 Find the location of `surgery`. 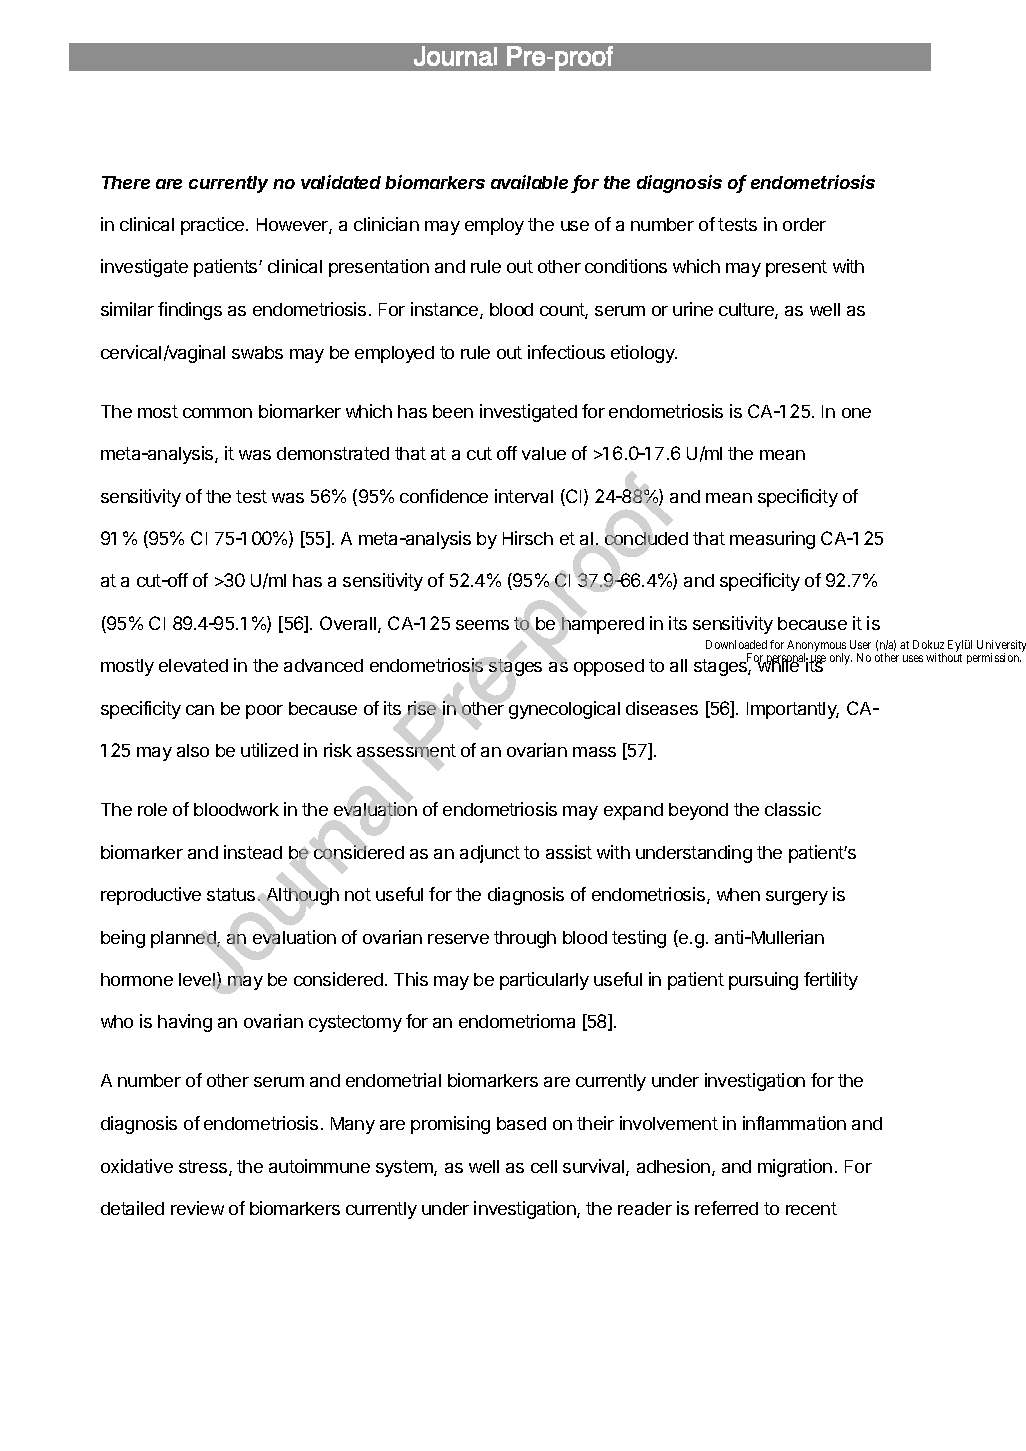

surgery is located at coordinates (797, 898).
